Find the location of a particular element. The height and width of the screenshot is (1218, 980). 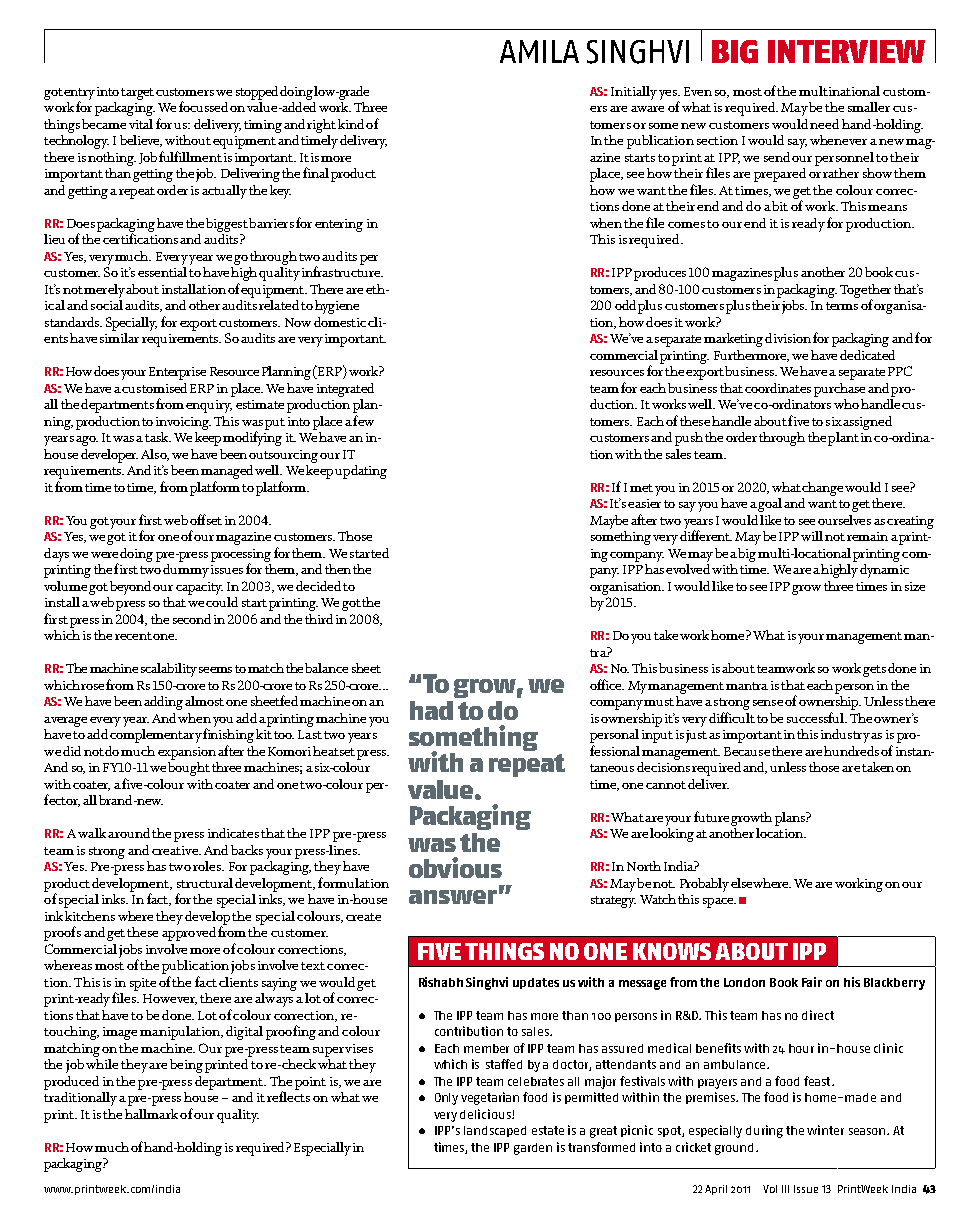

kind is located at coordinates (351, 124).
